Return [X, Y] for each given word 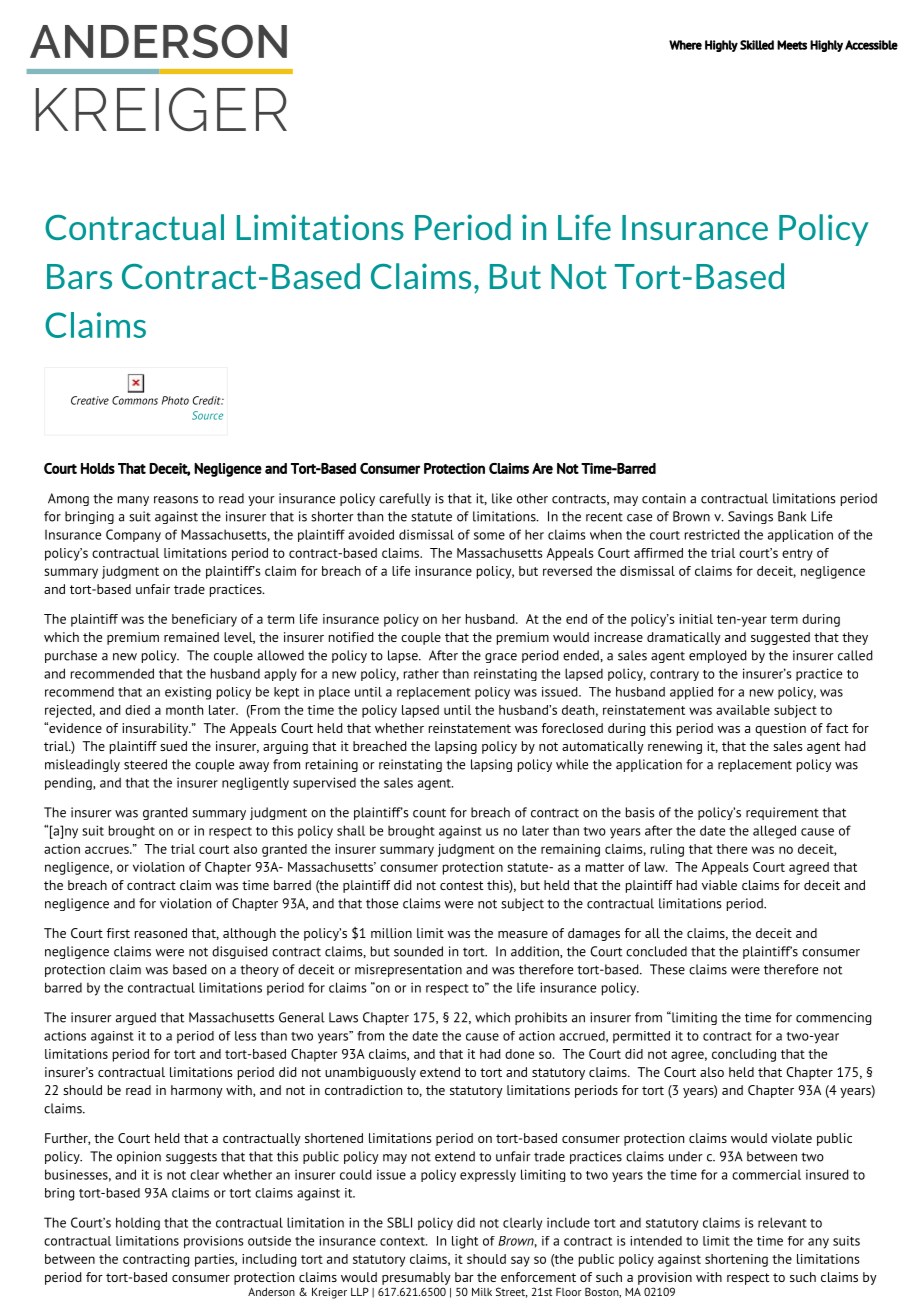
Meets [792, 45]
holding [138, 1223]
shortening [736, 1260]
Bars [79, 276]
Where [685, 45]
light [465, 1242]
